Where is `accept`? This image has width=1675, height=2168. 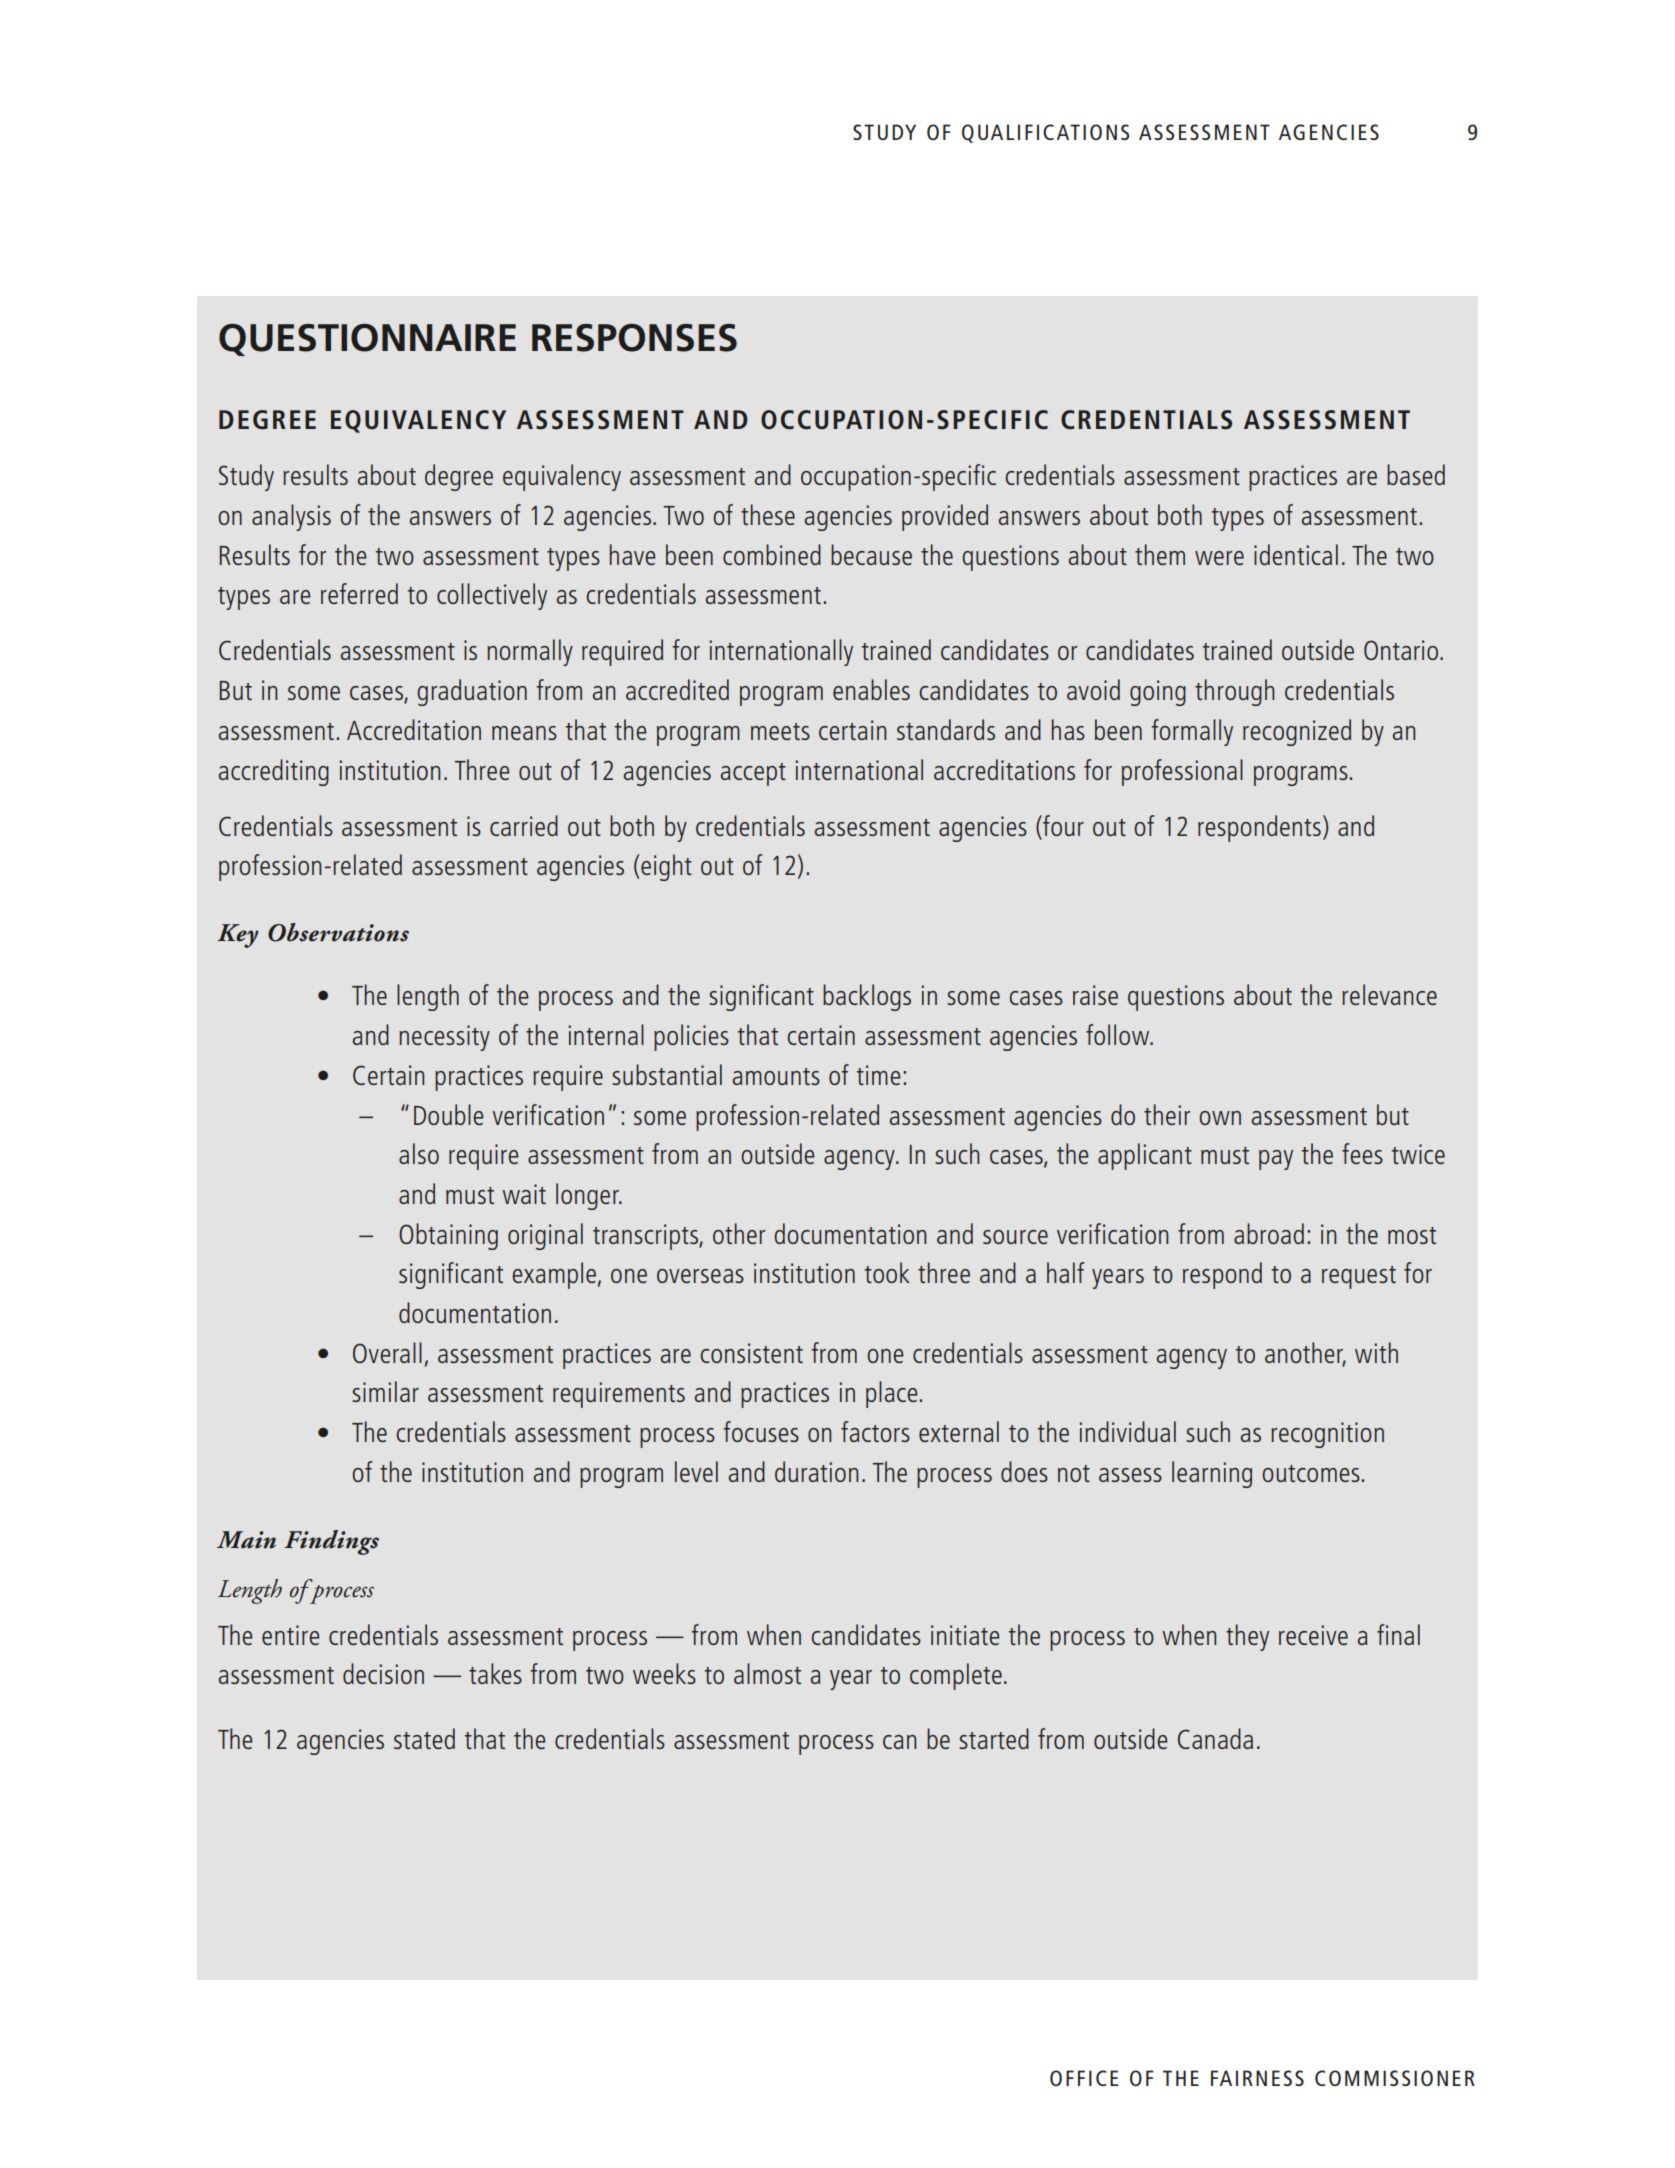 accept is located at coordinates (753, 774).
